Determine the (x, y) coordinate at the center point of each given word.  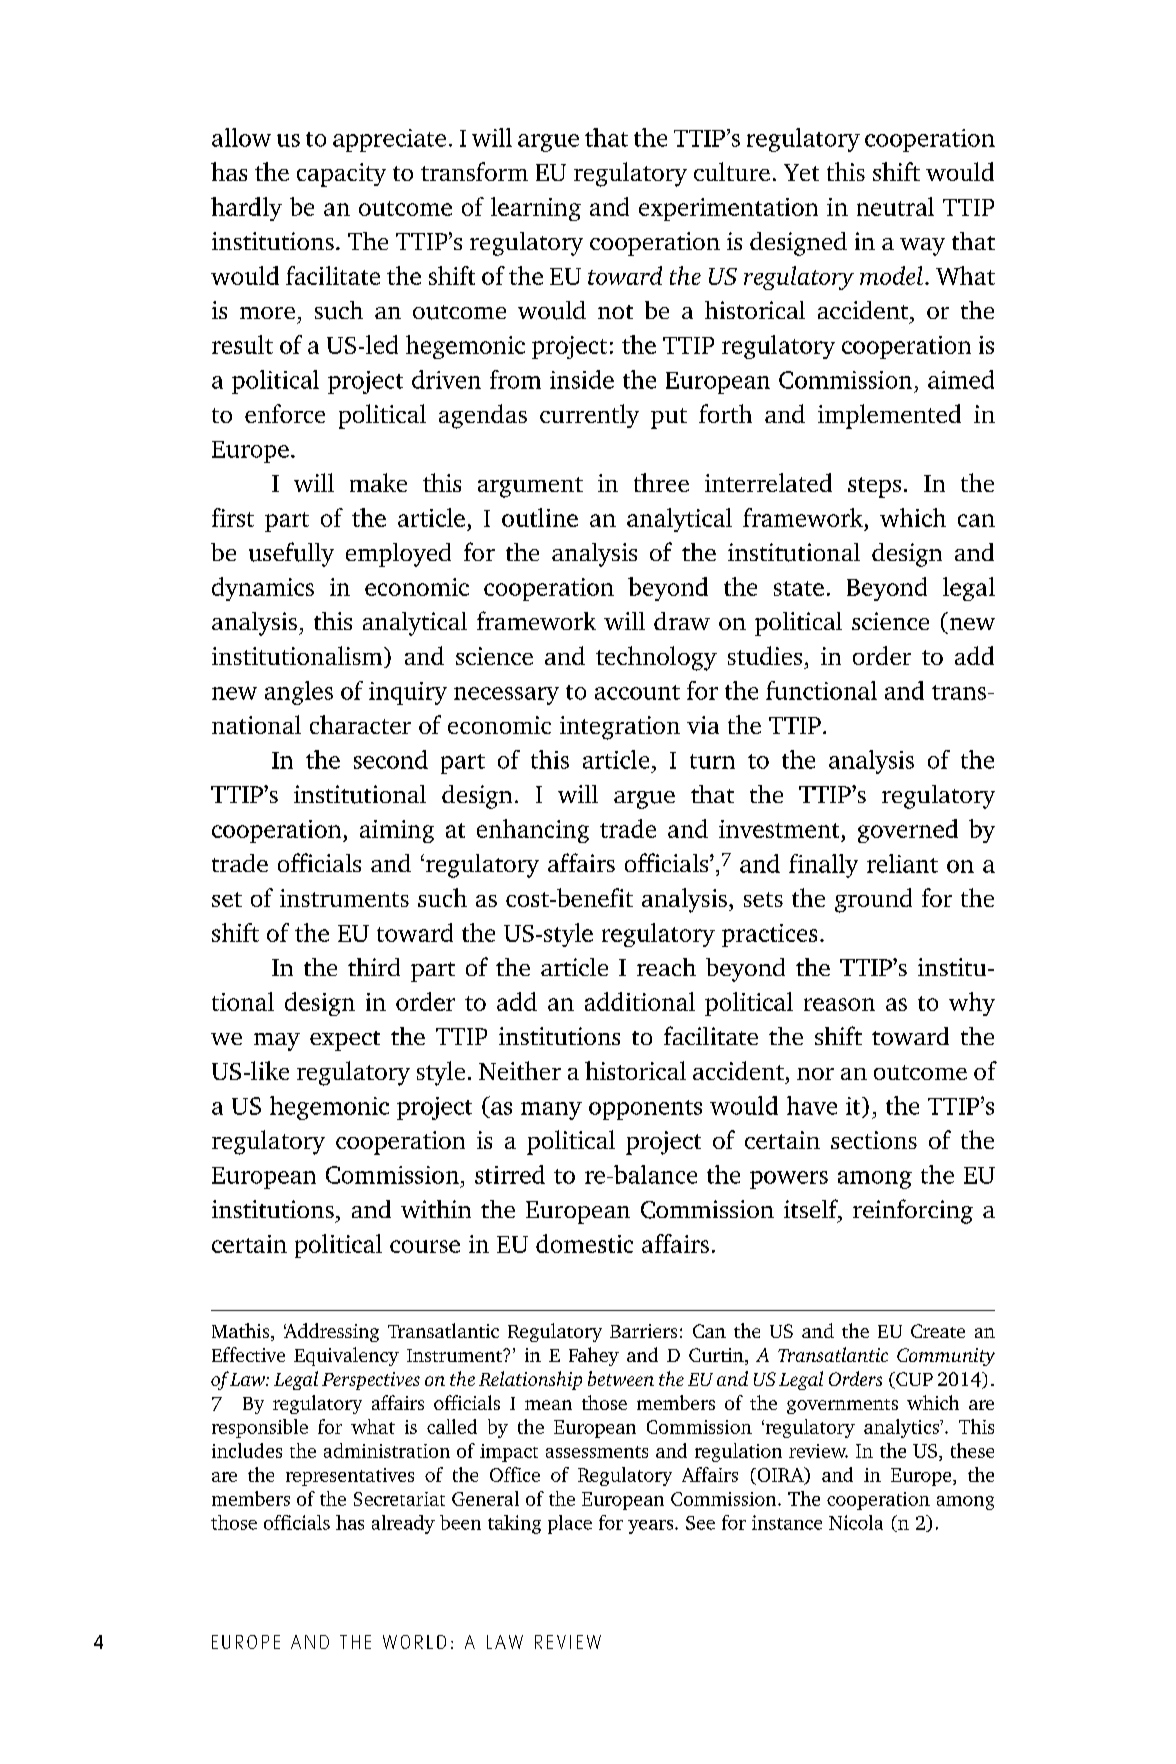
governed (908, 831)
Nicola (856, 1522)
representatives (350, 1477)
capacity (341, 175)
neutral (895, 206)
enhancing (533, 831)
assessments (597, 1452)
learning (536, 209)
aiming (397, 831)
